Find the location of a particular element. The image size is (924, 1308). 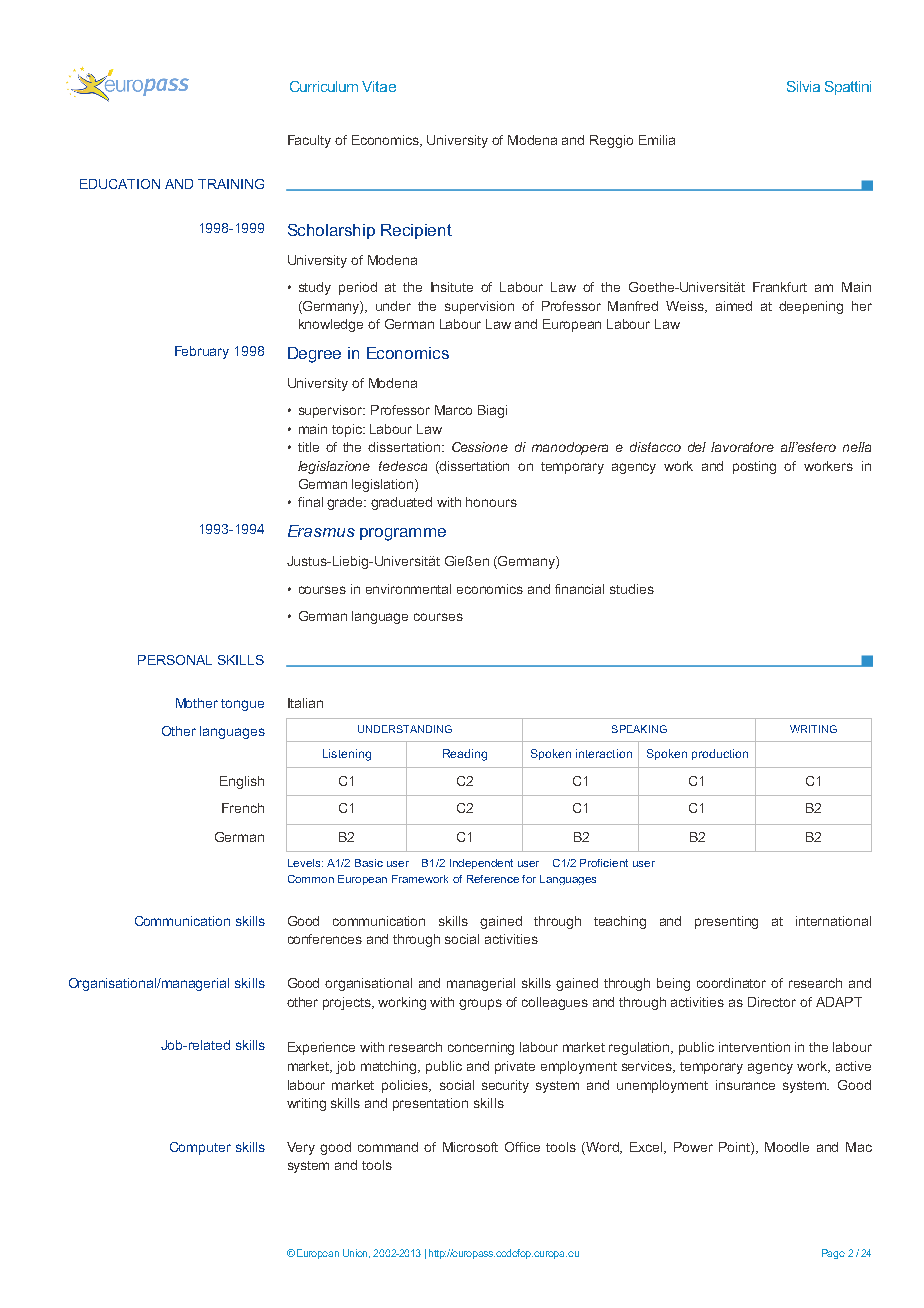

Vitae is located at coordinates (379, 86).
